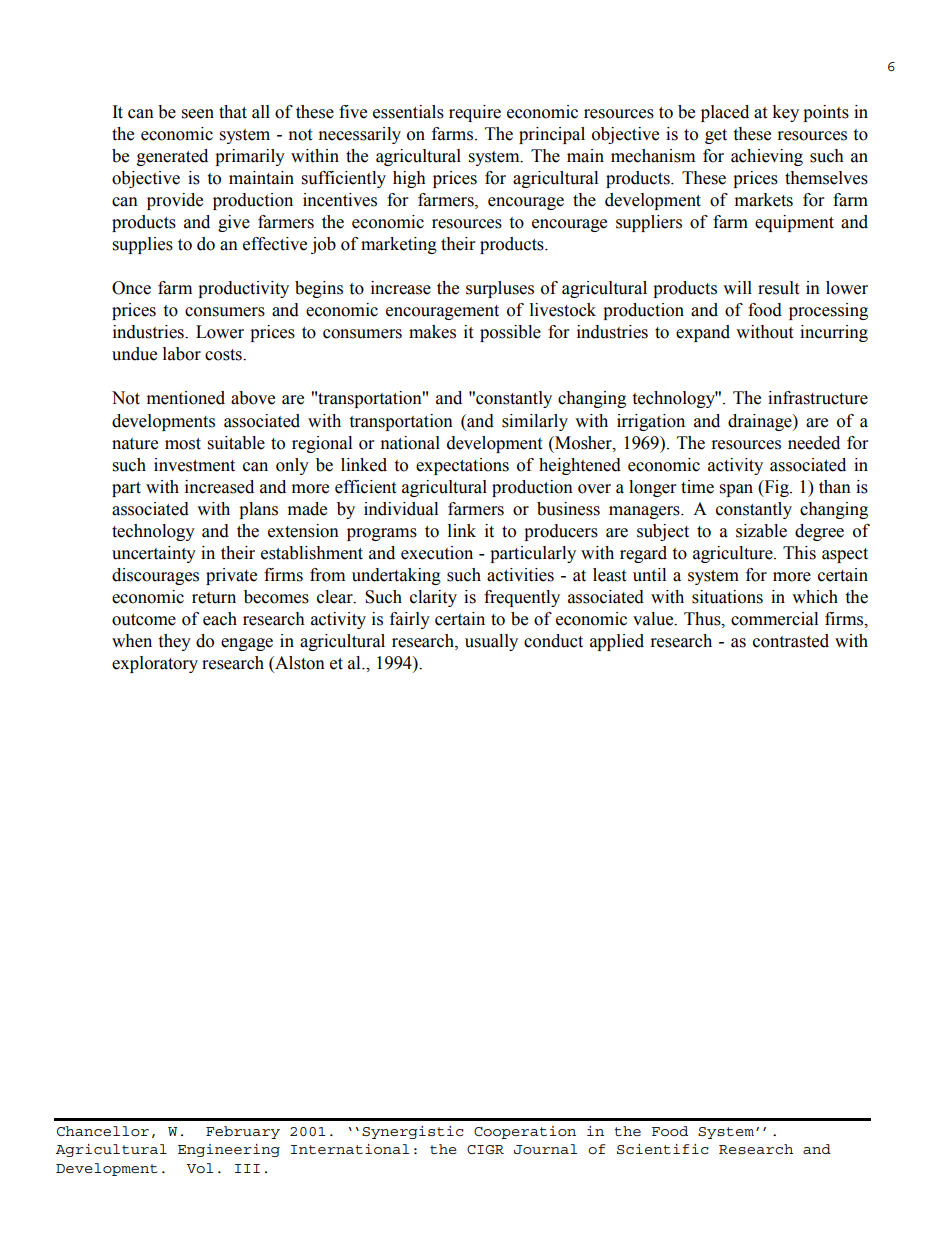 Image resolution: width=952 pixels, height=1233 pixels. Describe the element at coordinates (774, 619) in the image. I see `commercial` at that location.
